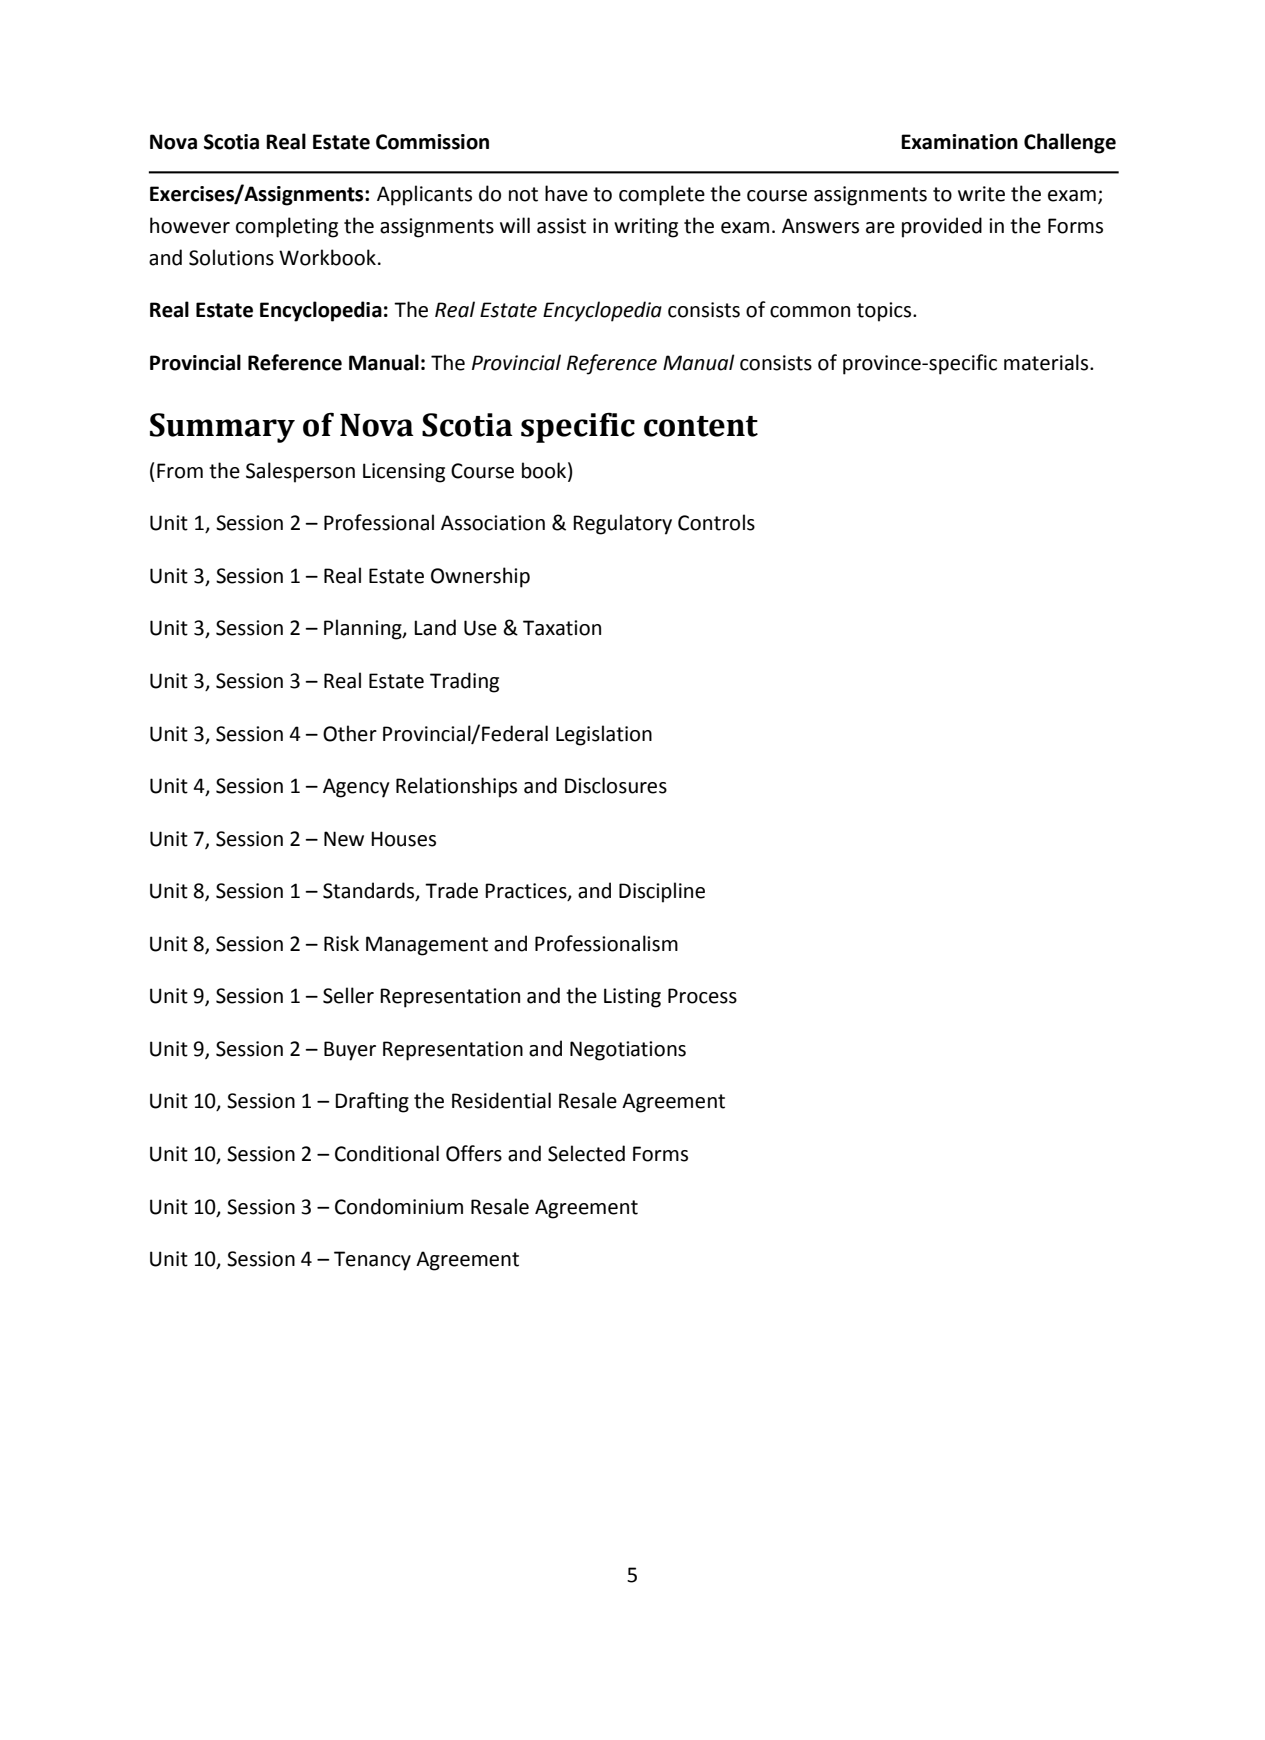 This screenshot has height=1740, width=1265. What do you see at coordinates (701, 426) in the screenshot?
I see `content` at bounding box center [701, 426].
